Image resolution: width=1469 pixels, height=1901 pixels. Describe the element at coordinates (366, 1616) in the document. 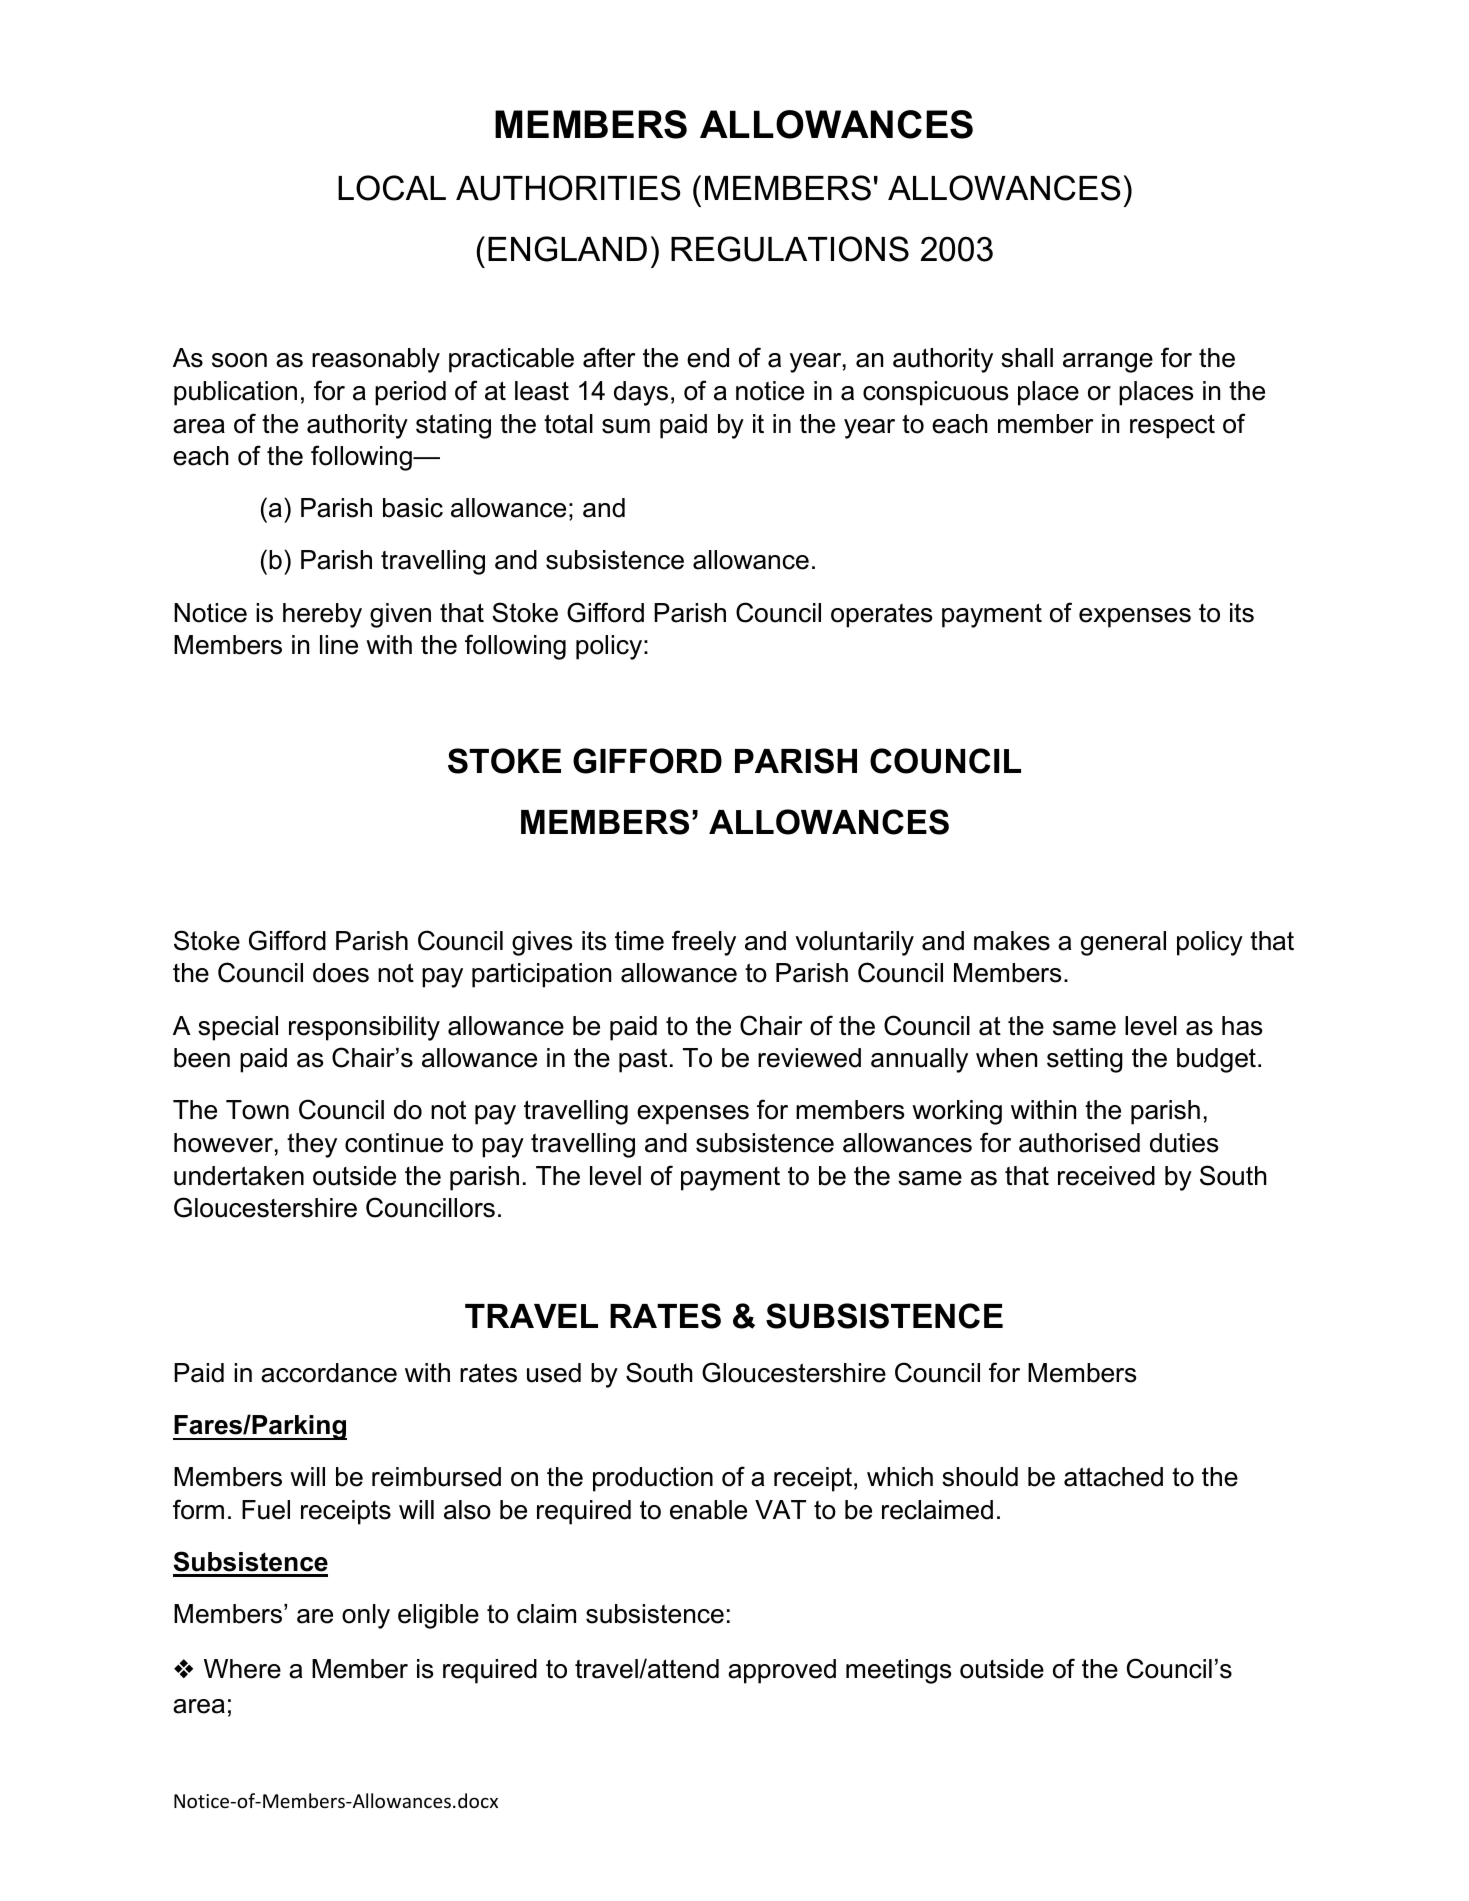

I see `only` at that location.
